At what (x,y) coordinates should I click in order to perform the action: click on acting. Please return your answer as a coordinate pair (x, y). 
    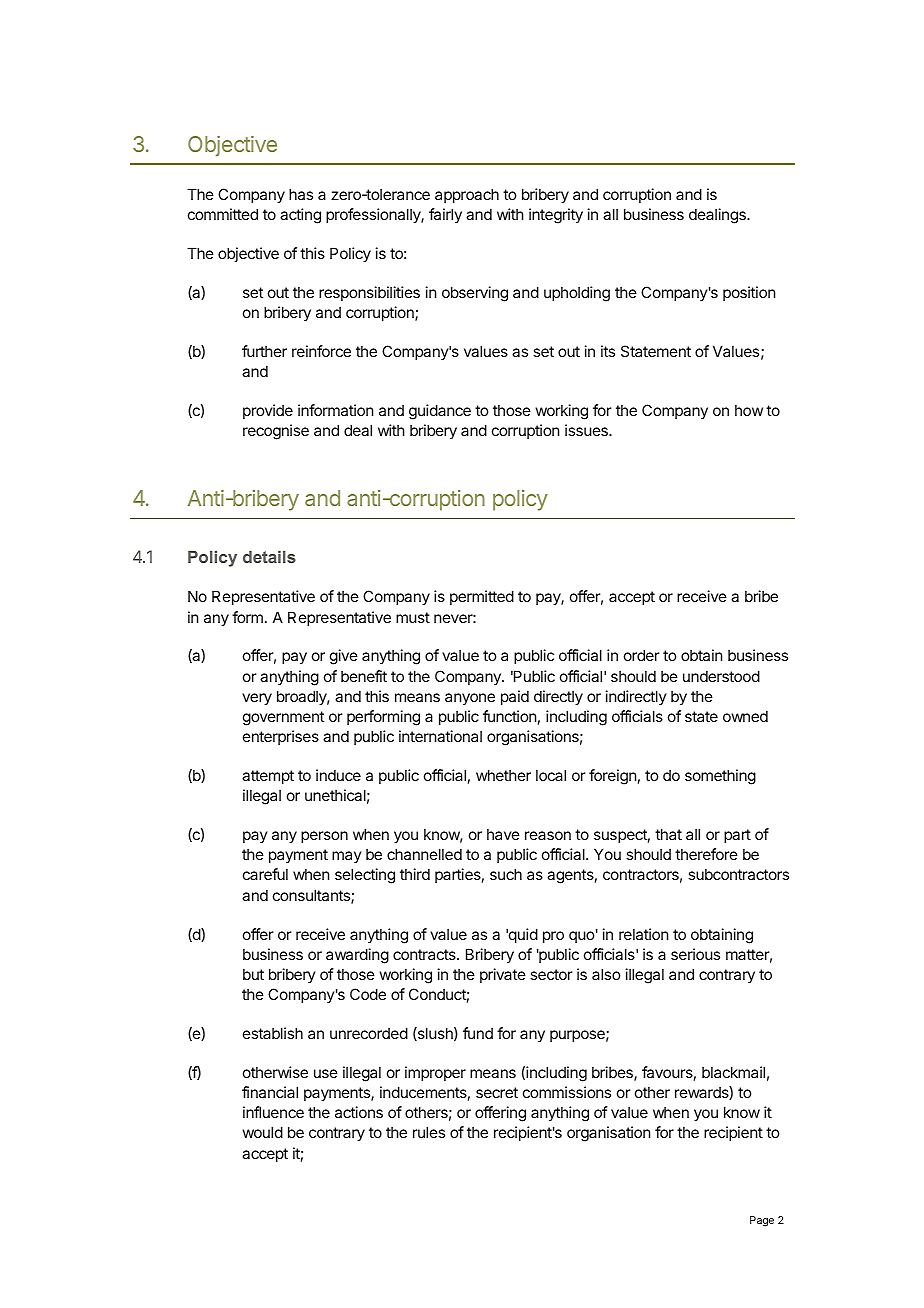
    Looking at the image, I should click on (300, 216).
